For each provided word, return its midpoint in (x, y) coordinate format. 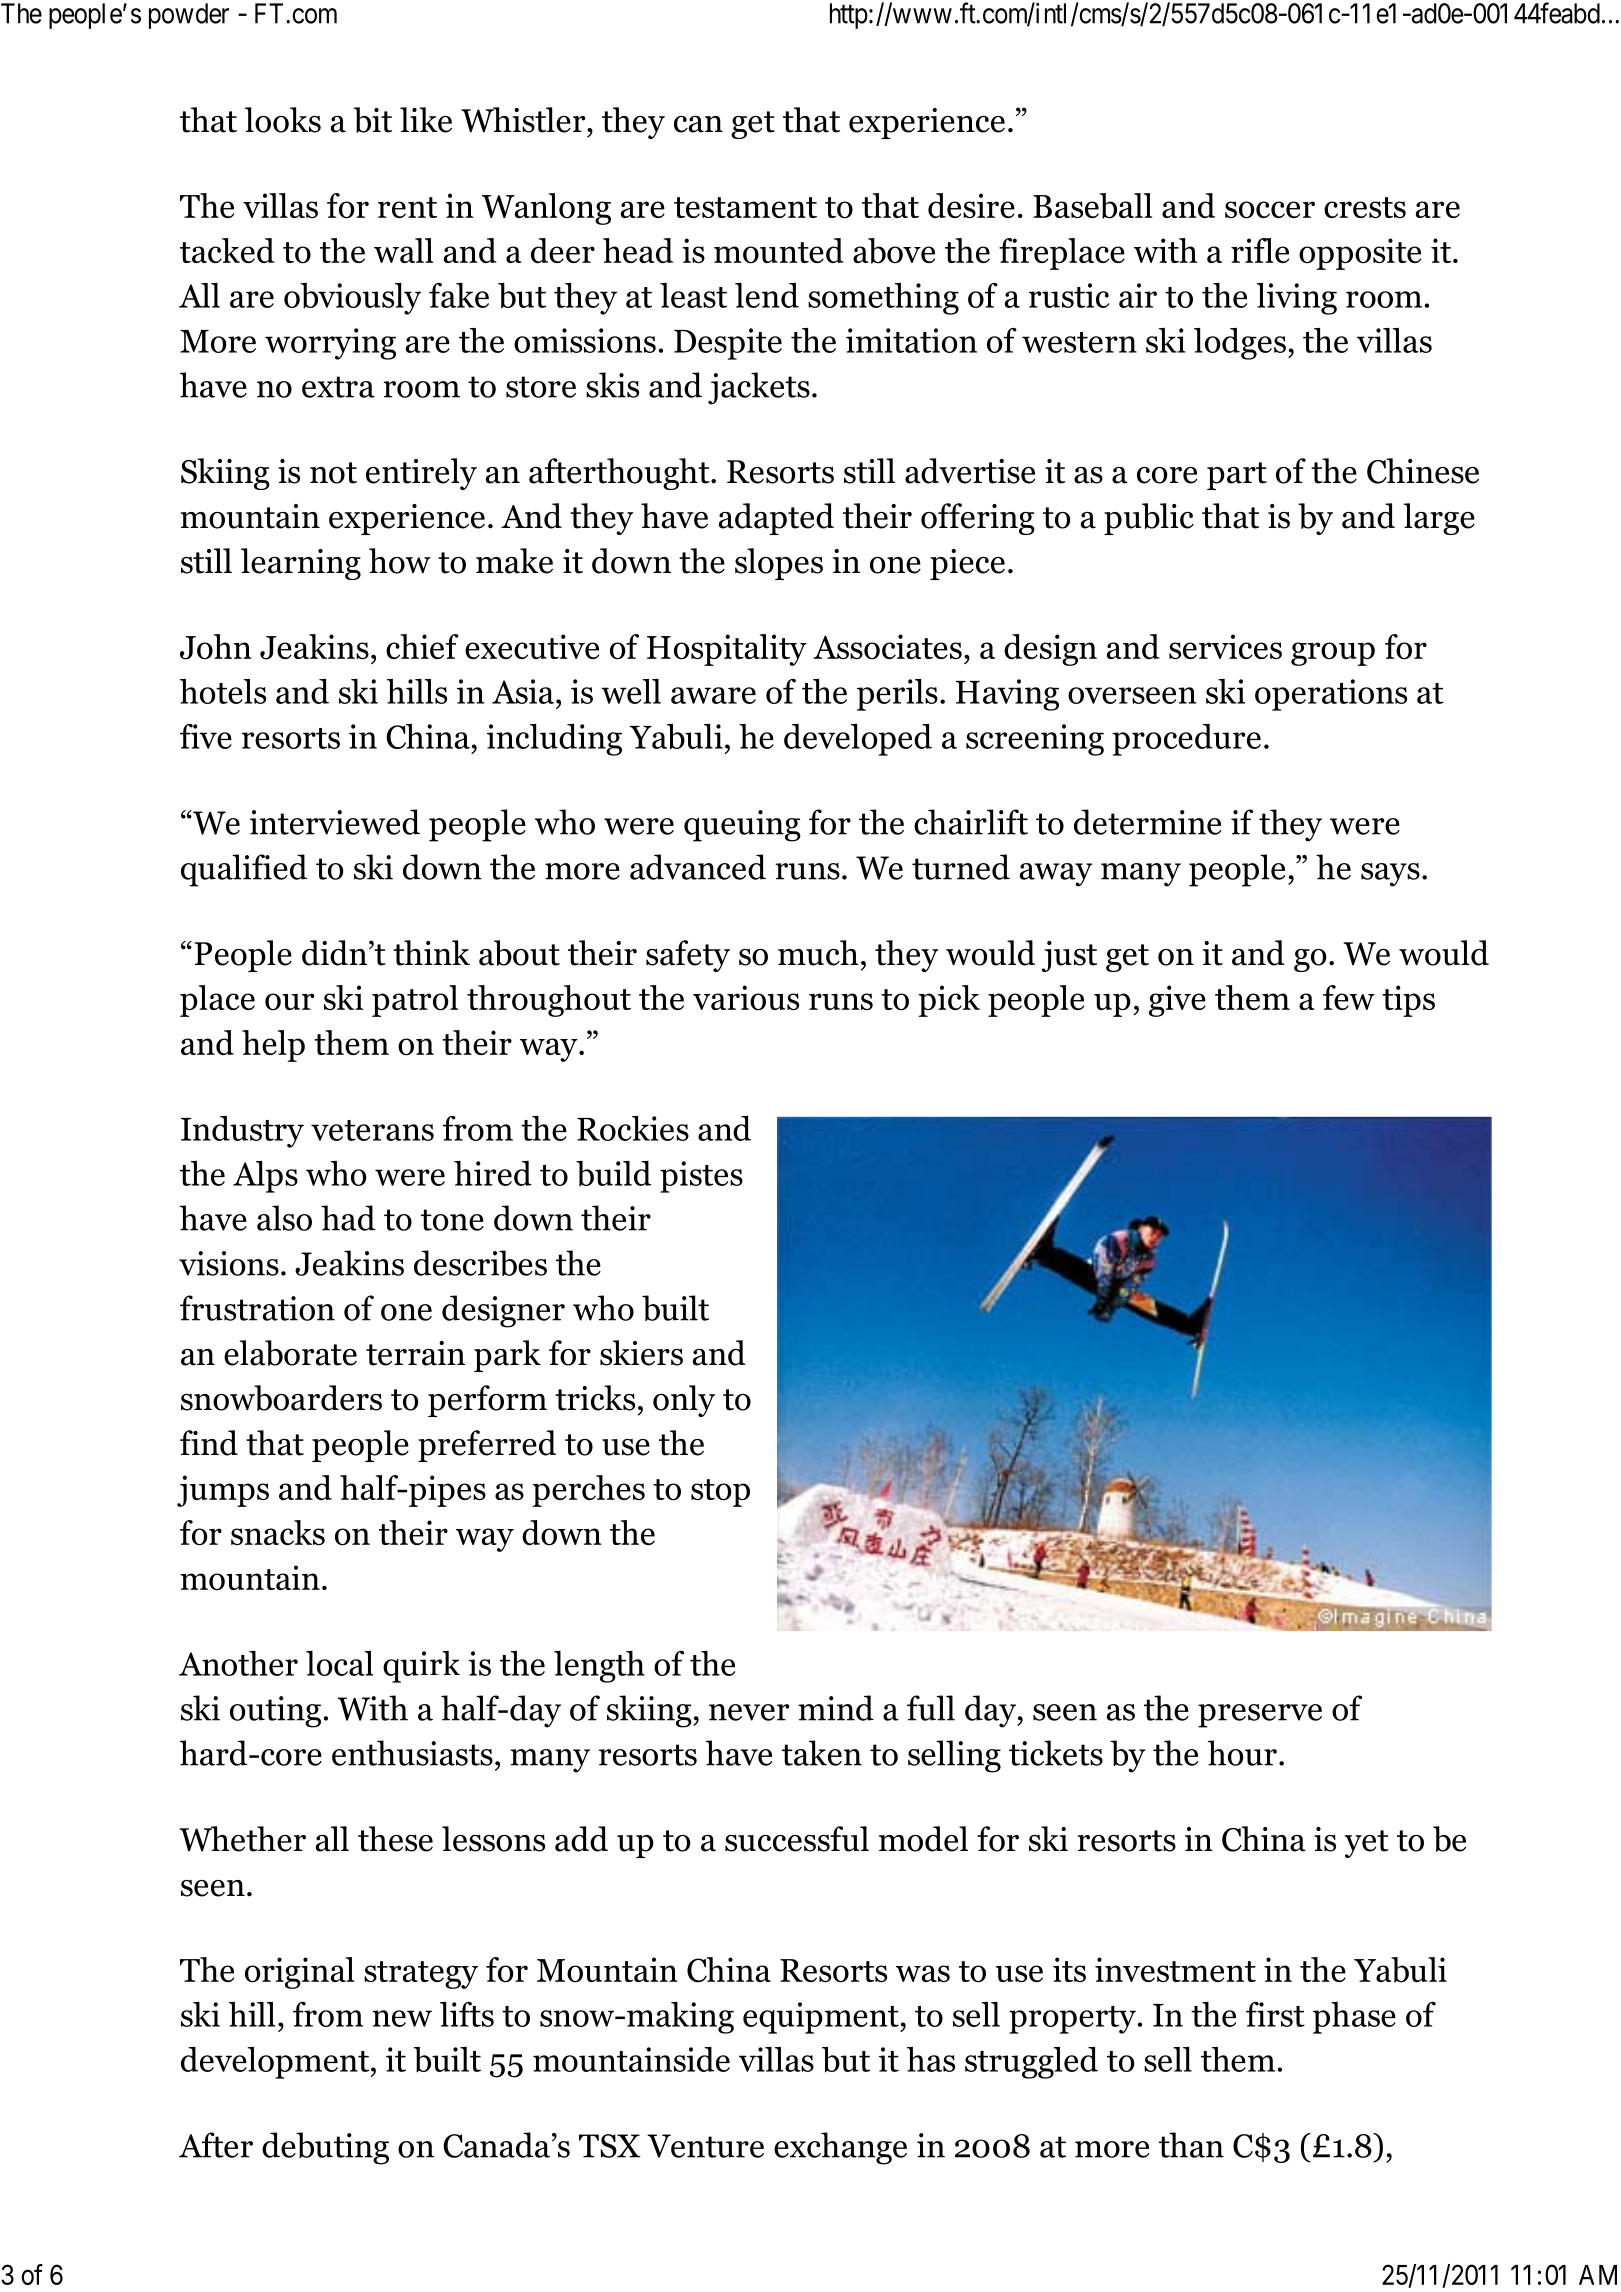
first (1275, 2014)
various (746, 998)
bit (373, 120)
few (1349, 997)
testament (745, 207)
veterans (372, 1130)
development (275, 2063)
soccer (1270, 210)
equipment (822, 2018)
